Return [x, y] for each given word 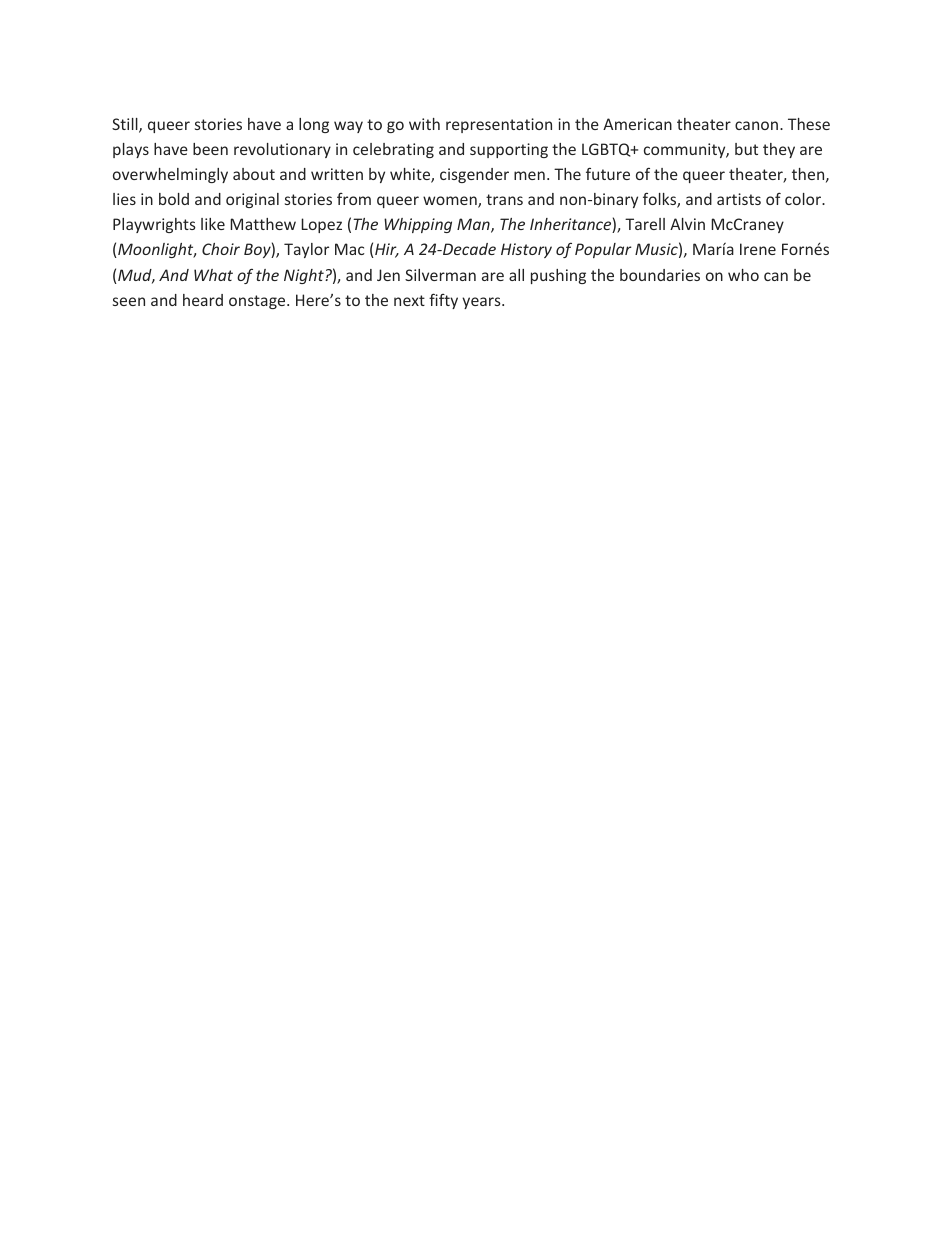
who [743, 275]
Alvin [687, 224]
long [314, 125]
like [213, 224]
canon [756, 125]
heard [203, 300]
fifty [443, 301]
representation [499, 125]
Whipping [418, 225]
